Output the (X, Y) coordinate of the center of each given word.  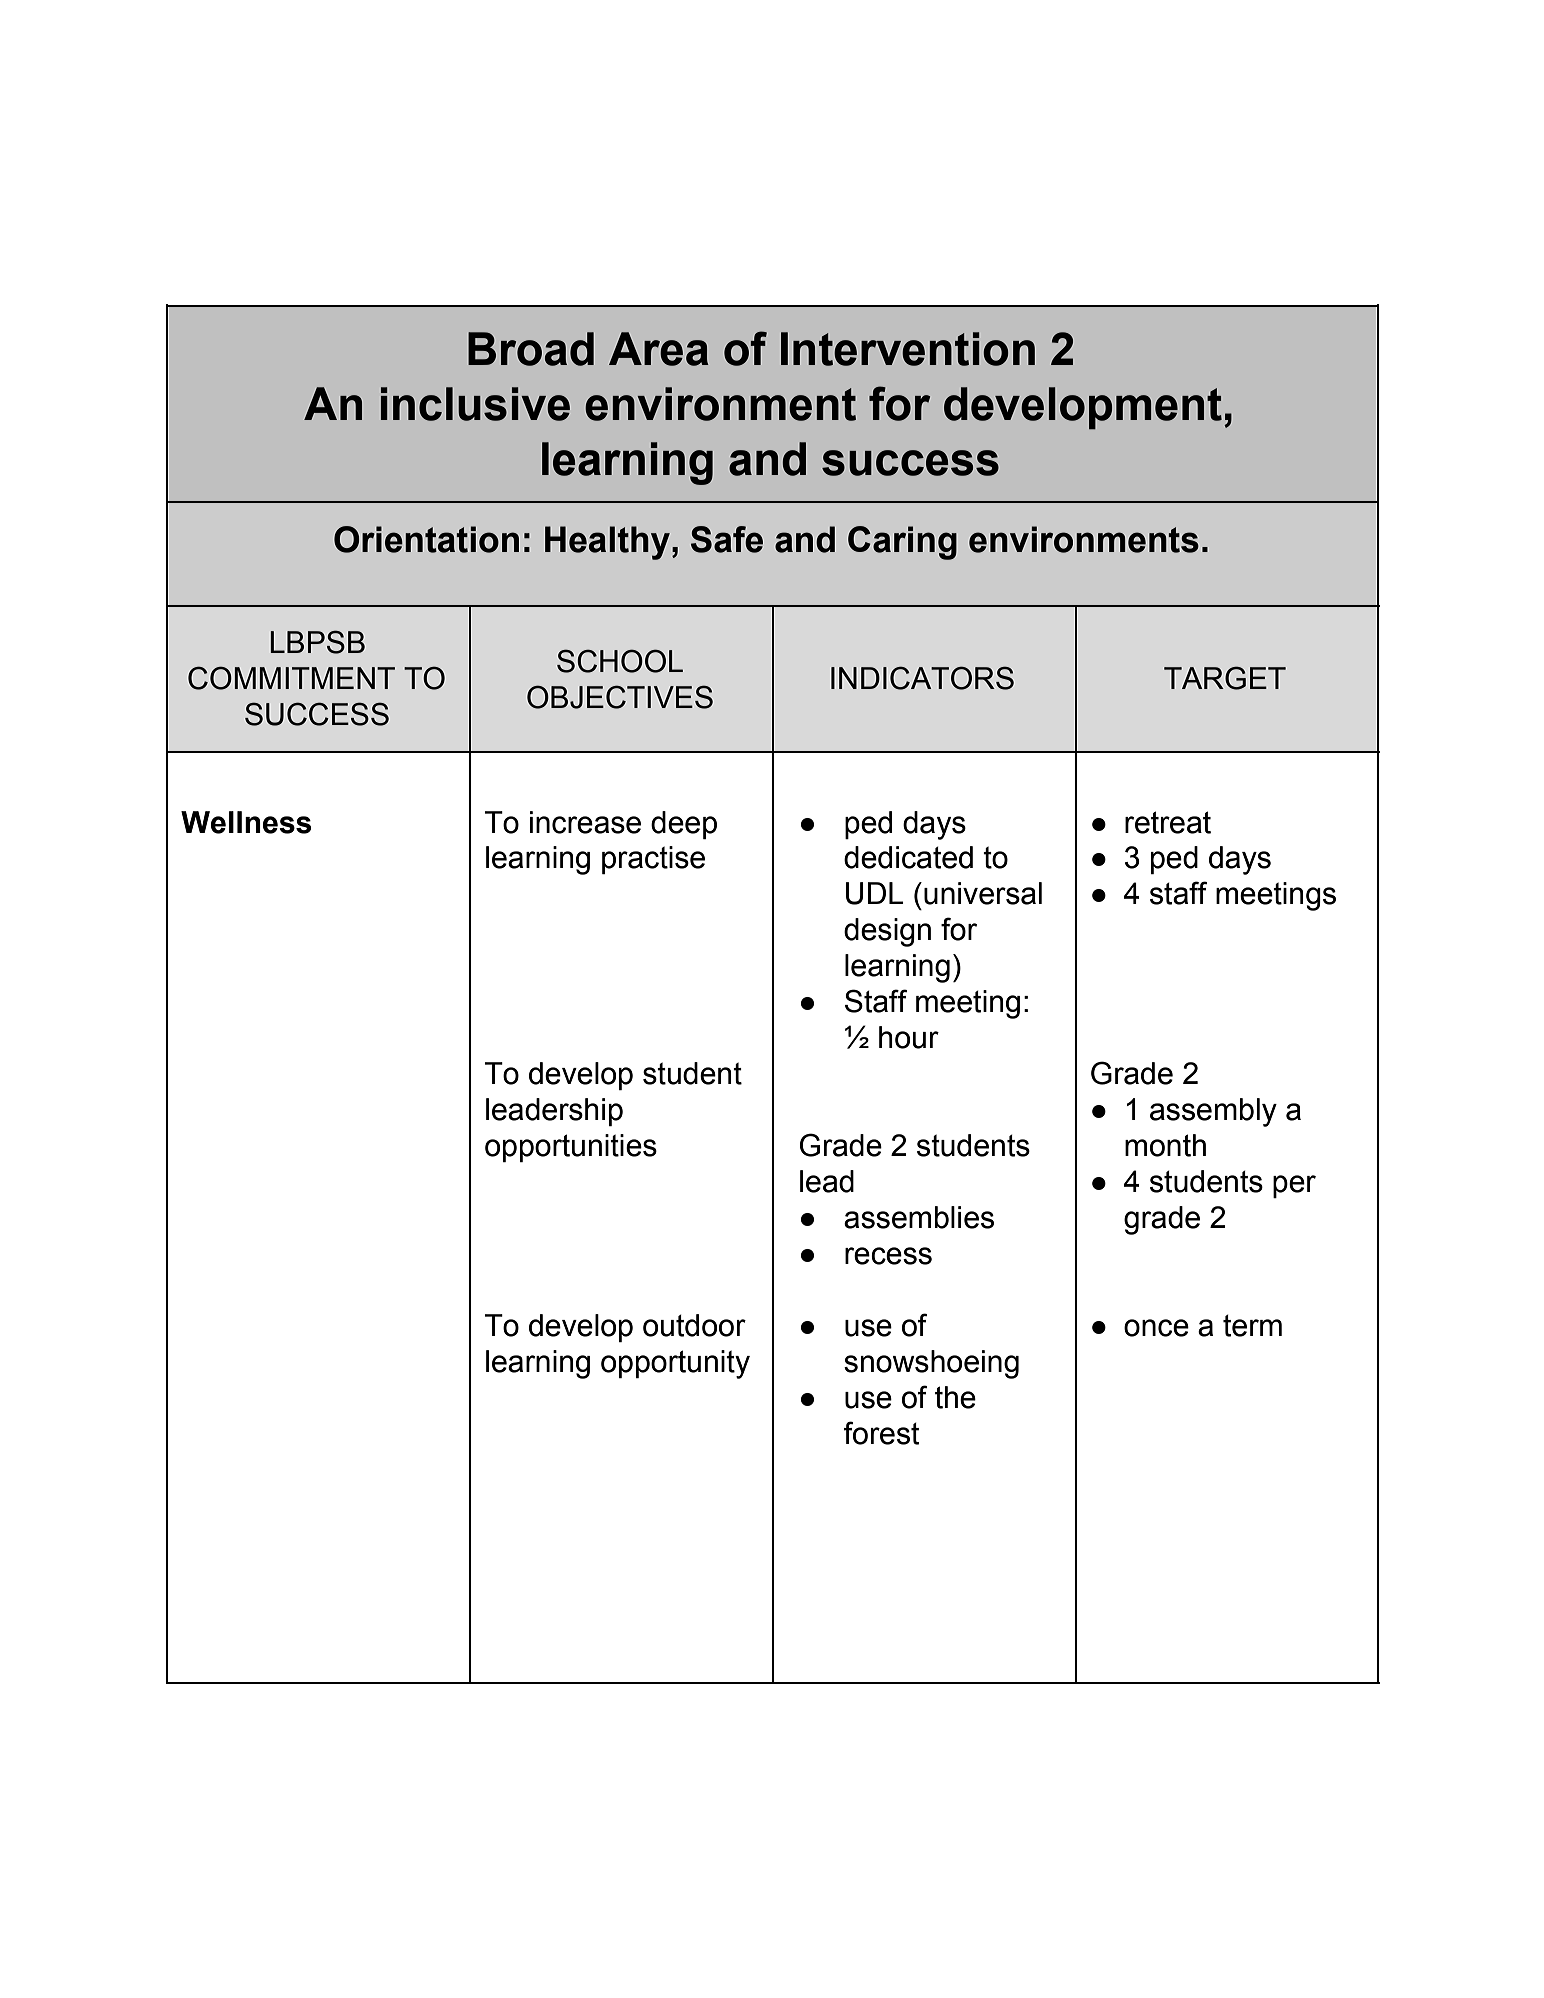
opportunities (571, 1148)
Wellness (246, 822)
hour (909, 1037)
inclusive (475, 404)
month (1165, 1145)
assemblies (919, 1217)
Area (659, 349)
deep (684, 825)
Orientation (426, 539)
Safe (727, 539)
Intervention (908, 349)
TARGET (1225, 678)
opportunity (675, 1364)
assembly (1213, 1112)
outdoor (694, 1325)
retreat (1168, 822)
